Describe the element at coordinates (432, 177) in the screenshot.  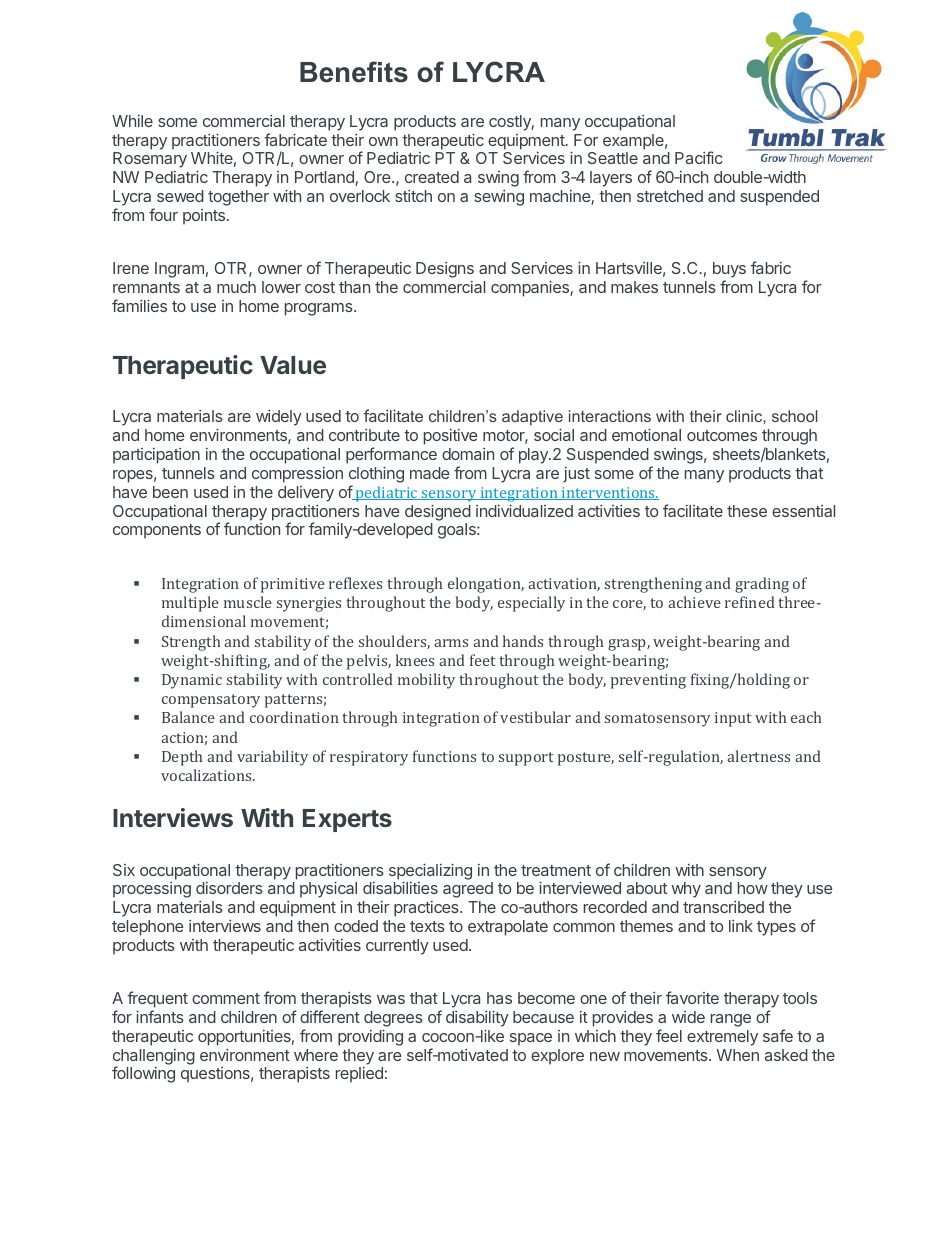
I see `created` at that location.
